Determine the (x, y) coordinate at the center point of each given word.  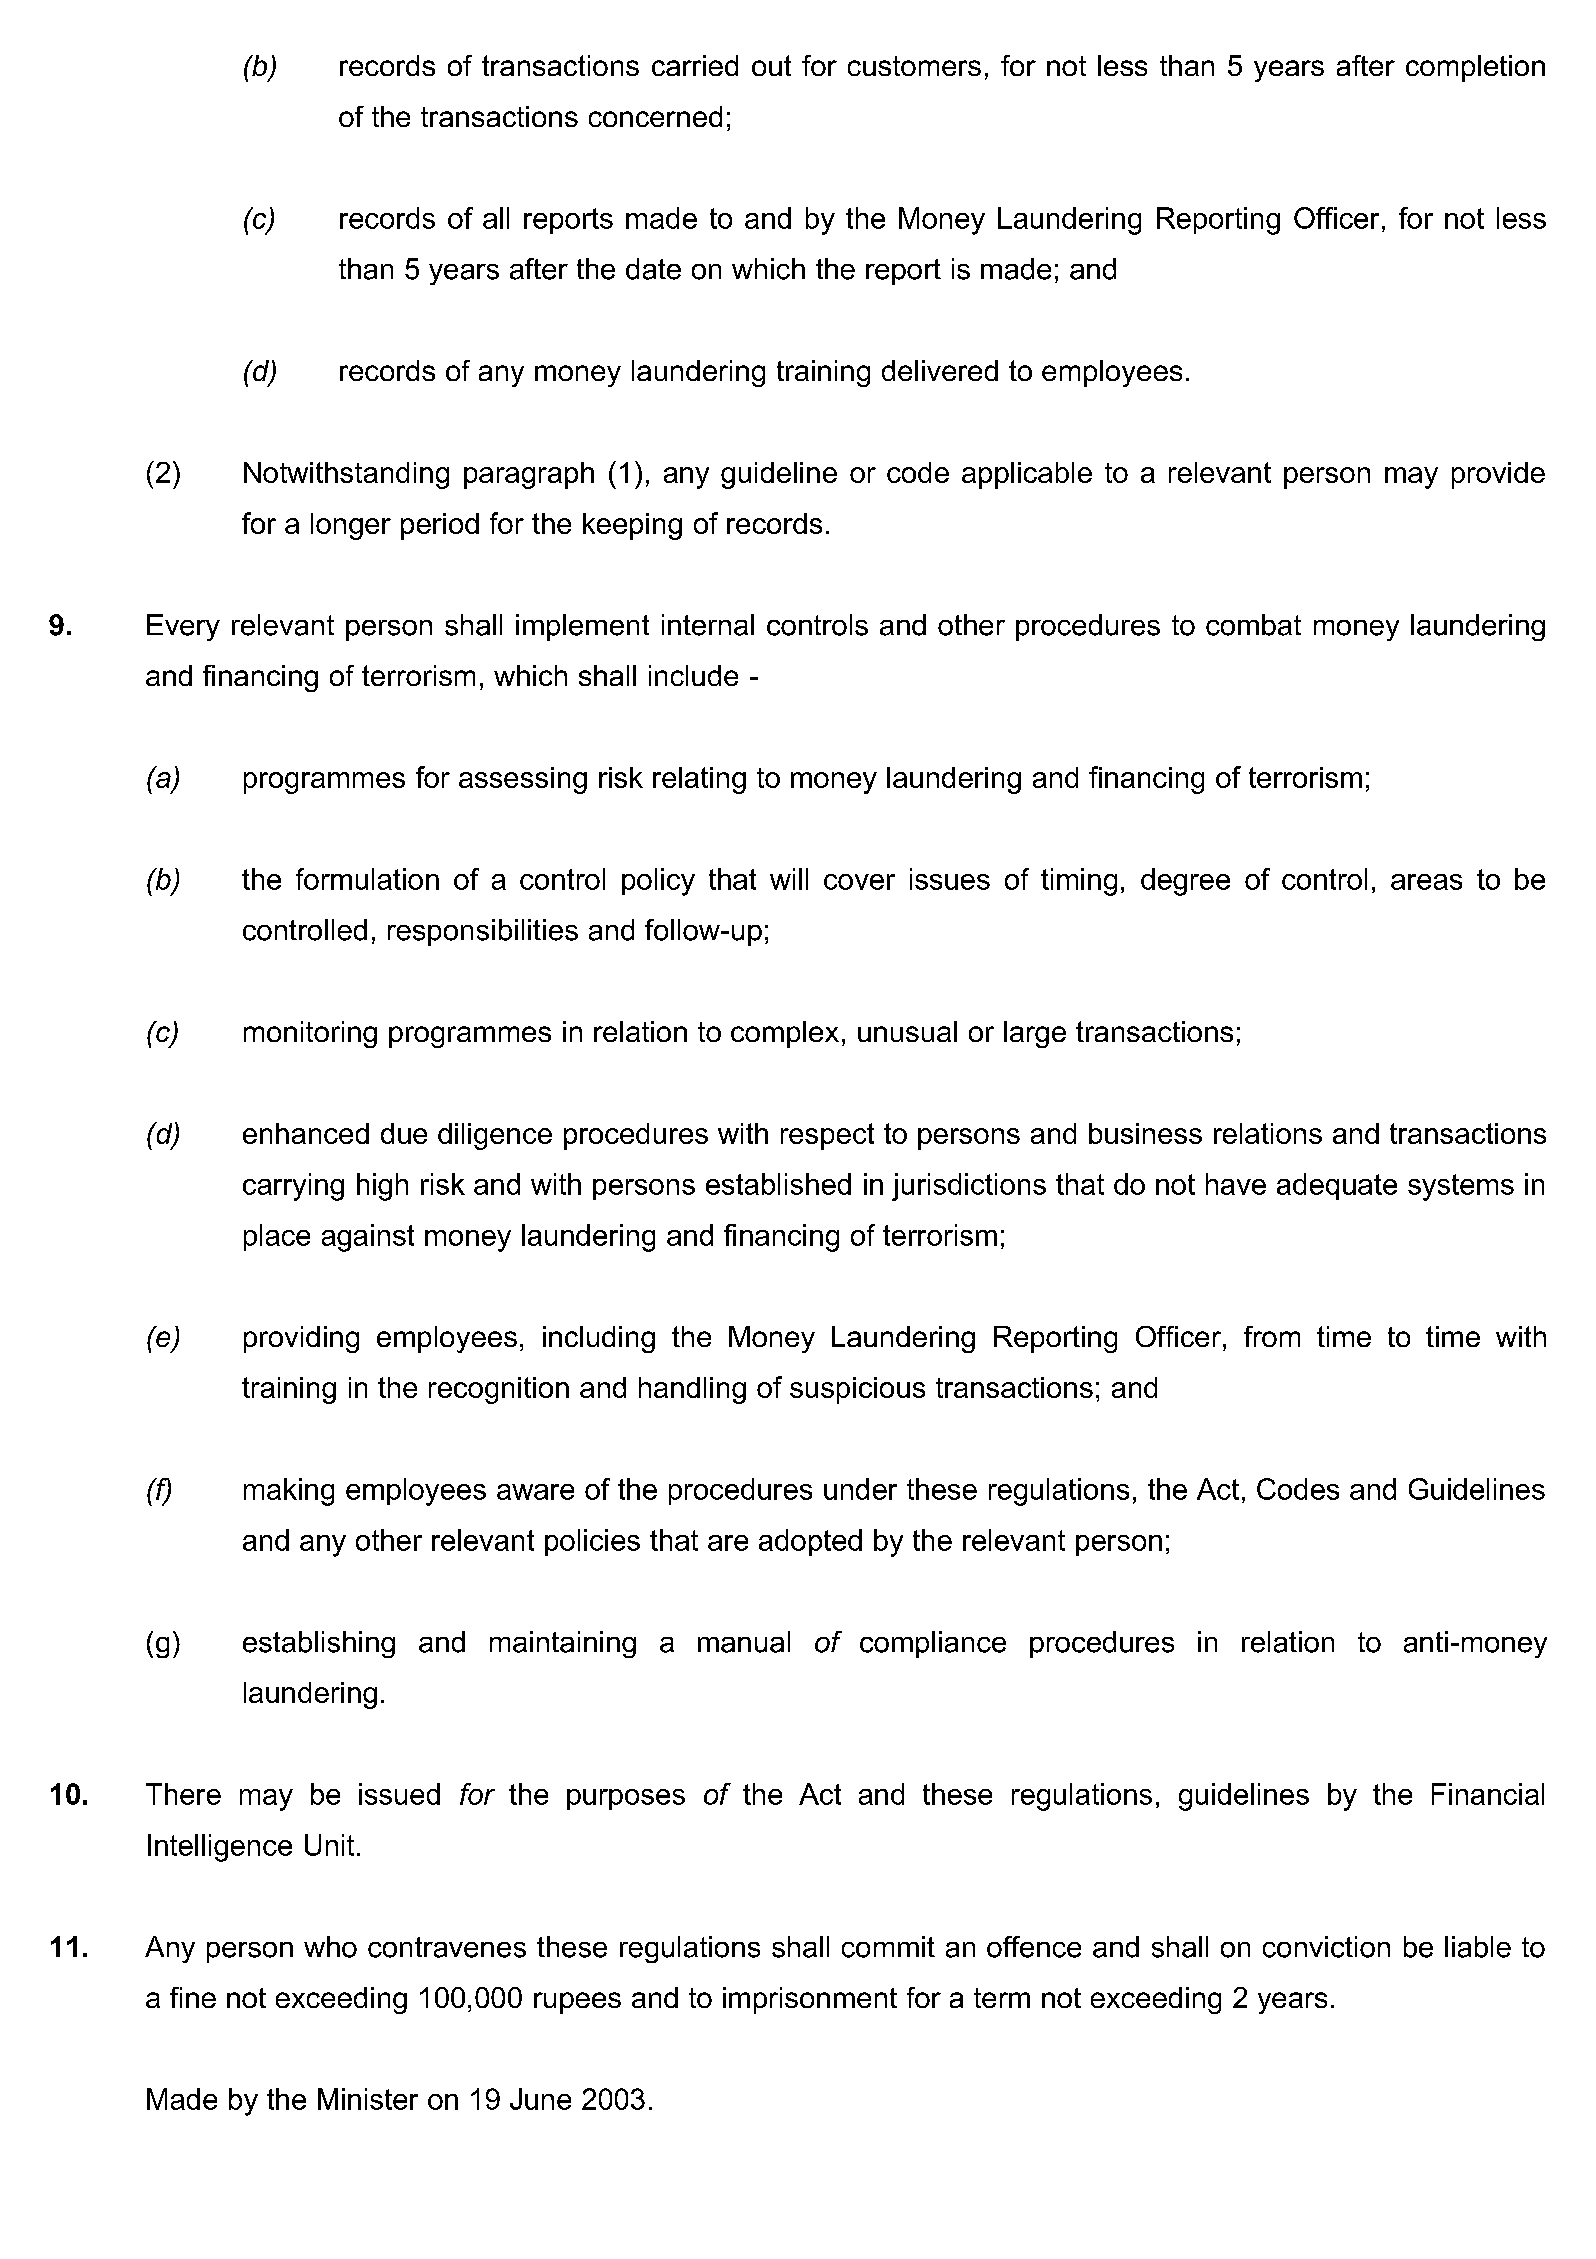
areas (1426, 882)
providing (301, 1339)
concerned (655, 116)
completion (1475, 68)
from (1272, 1336)
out (771, 65)
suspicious (857, 1390)
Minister (368, 2099)
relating (699, 780)
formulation (367, 879)
